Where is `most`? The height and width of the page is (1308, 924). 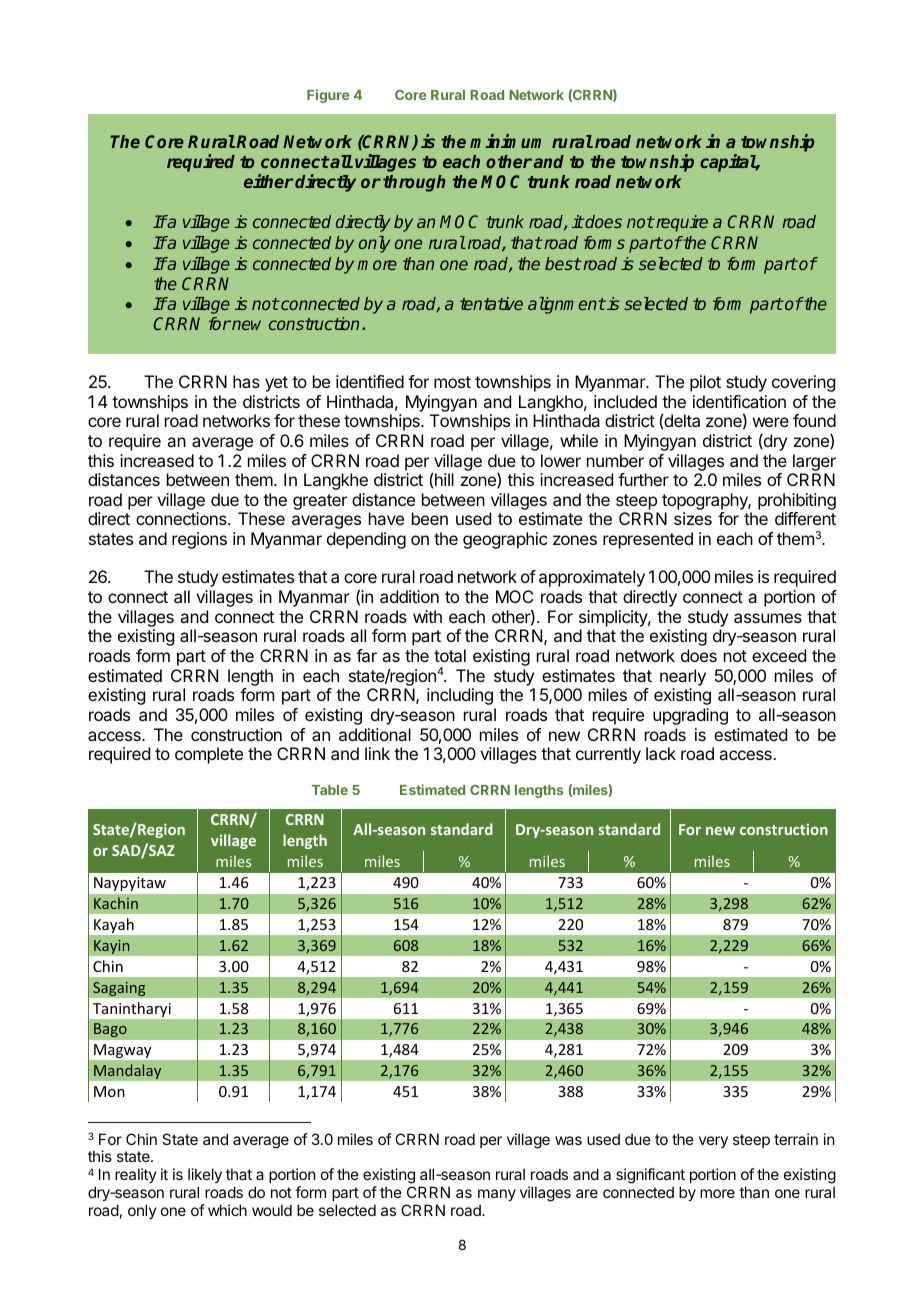
most is located at coordinates (452, 382).
